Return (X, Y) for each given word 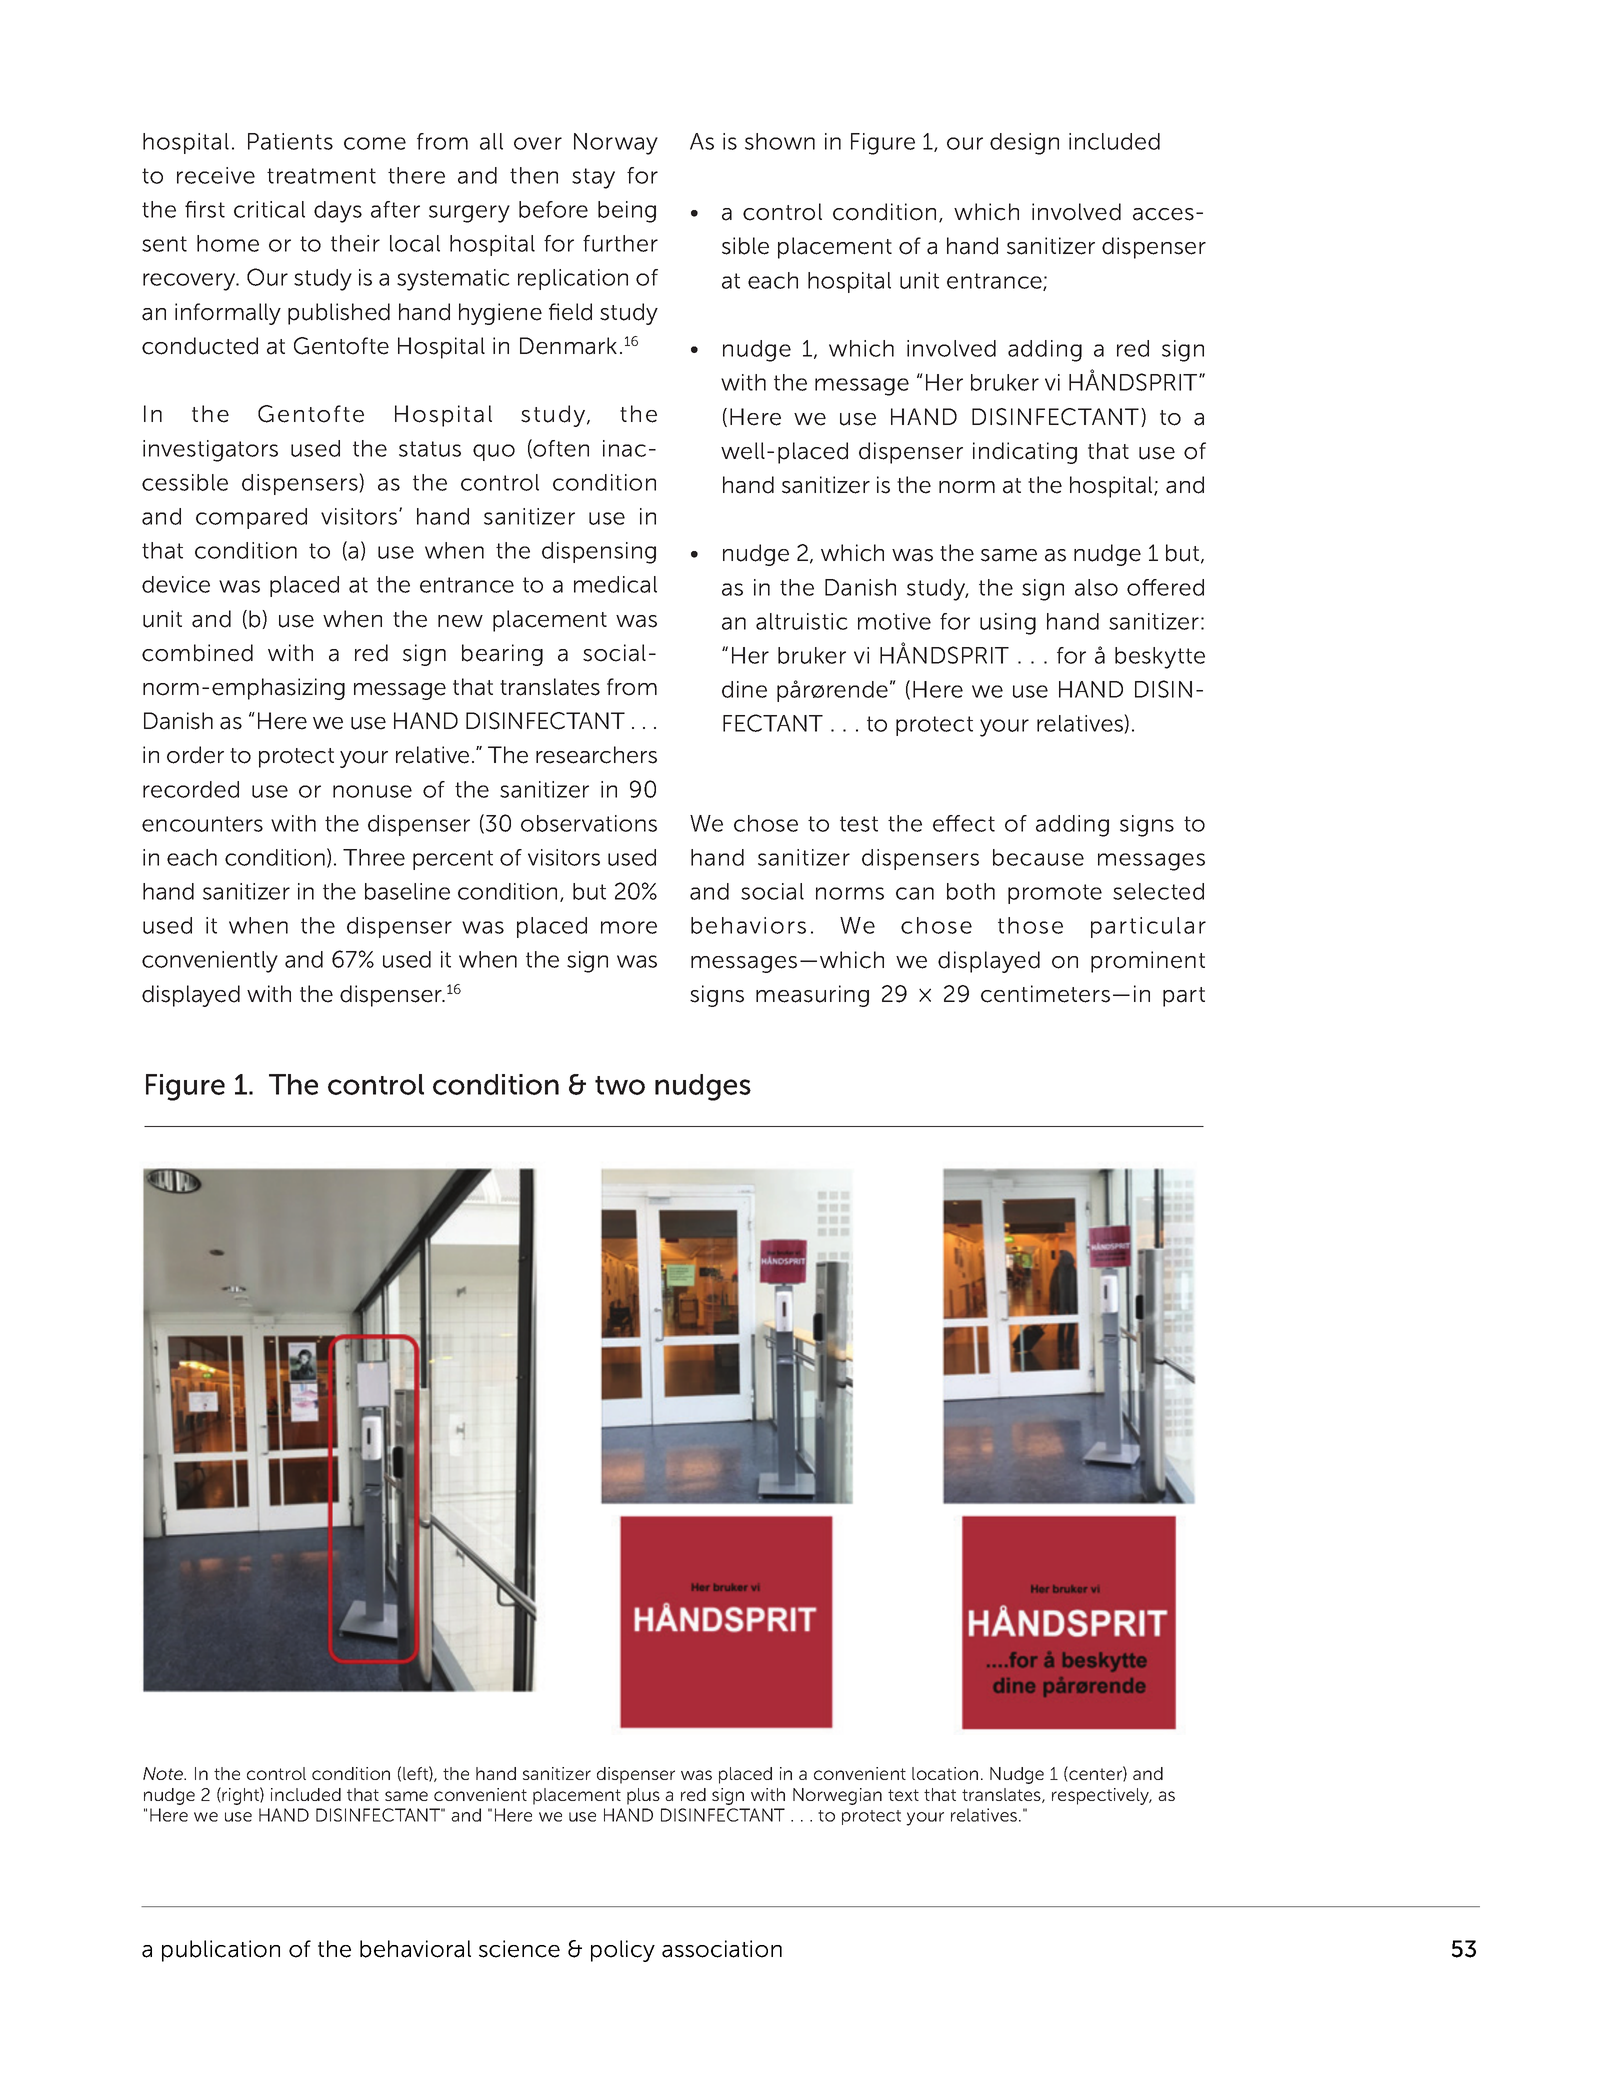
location (945, 1773)
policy (623, 1951)
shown (780, 141)
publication (221, 1951)
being (627, 212)
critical (269, 209)
